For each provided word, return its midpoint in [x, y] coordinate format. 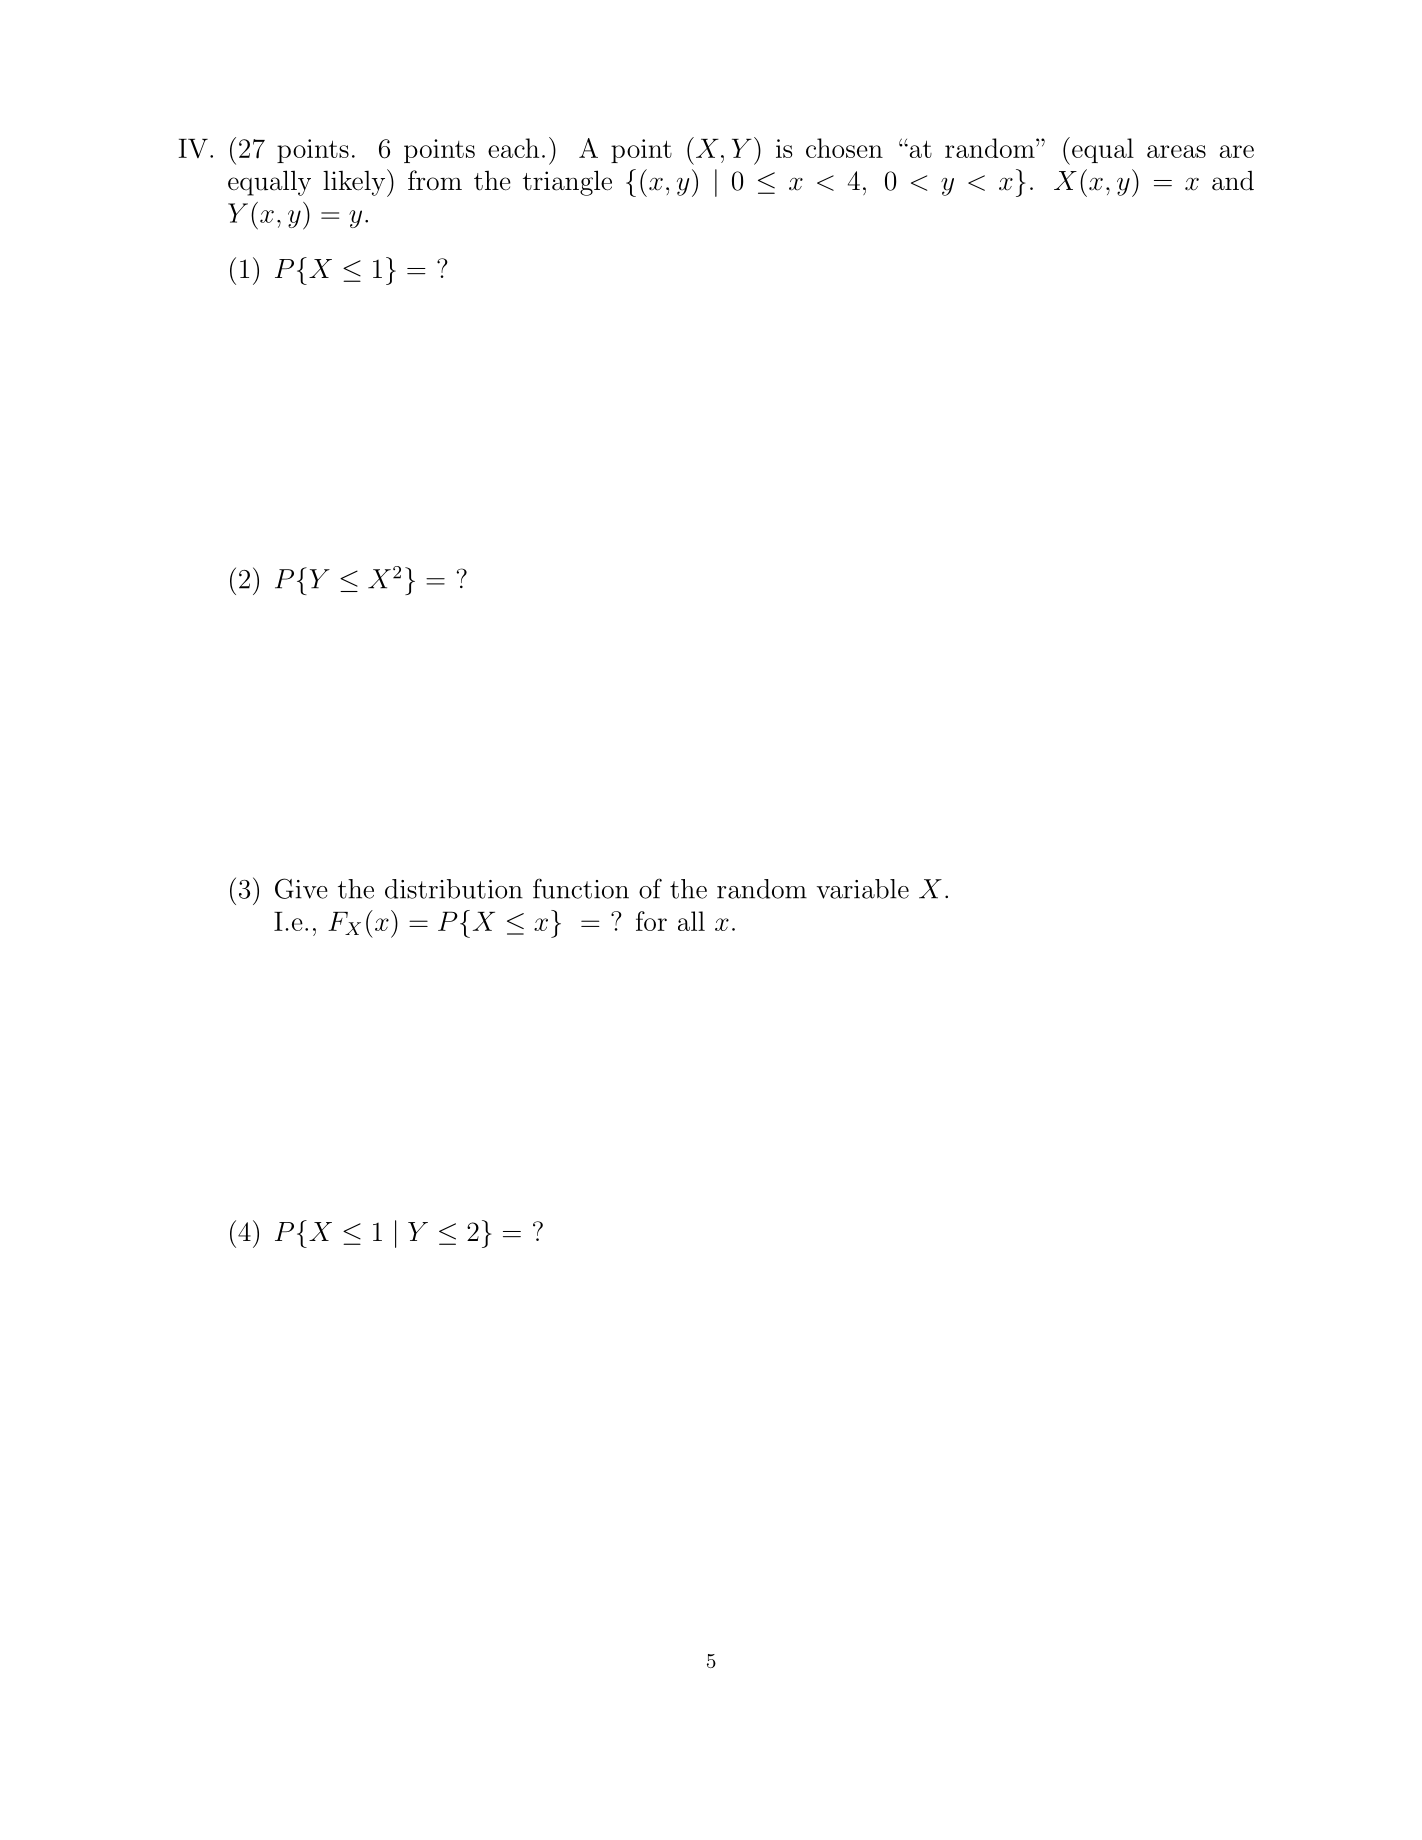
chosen [844, 148]
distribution [454, 889]
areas [1176, 151]
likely [354, 183]
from [435, 180]
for [651, 921]
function [581, 888]
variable [863, 889]
